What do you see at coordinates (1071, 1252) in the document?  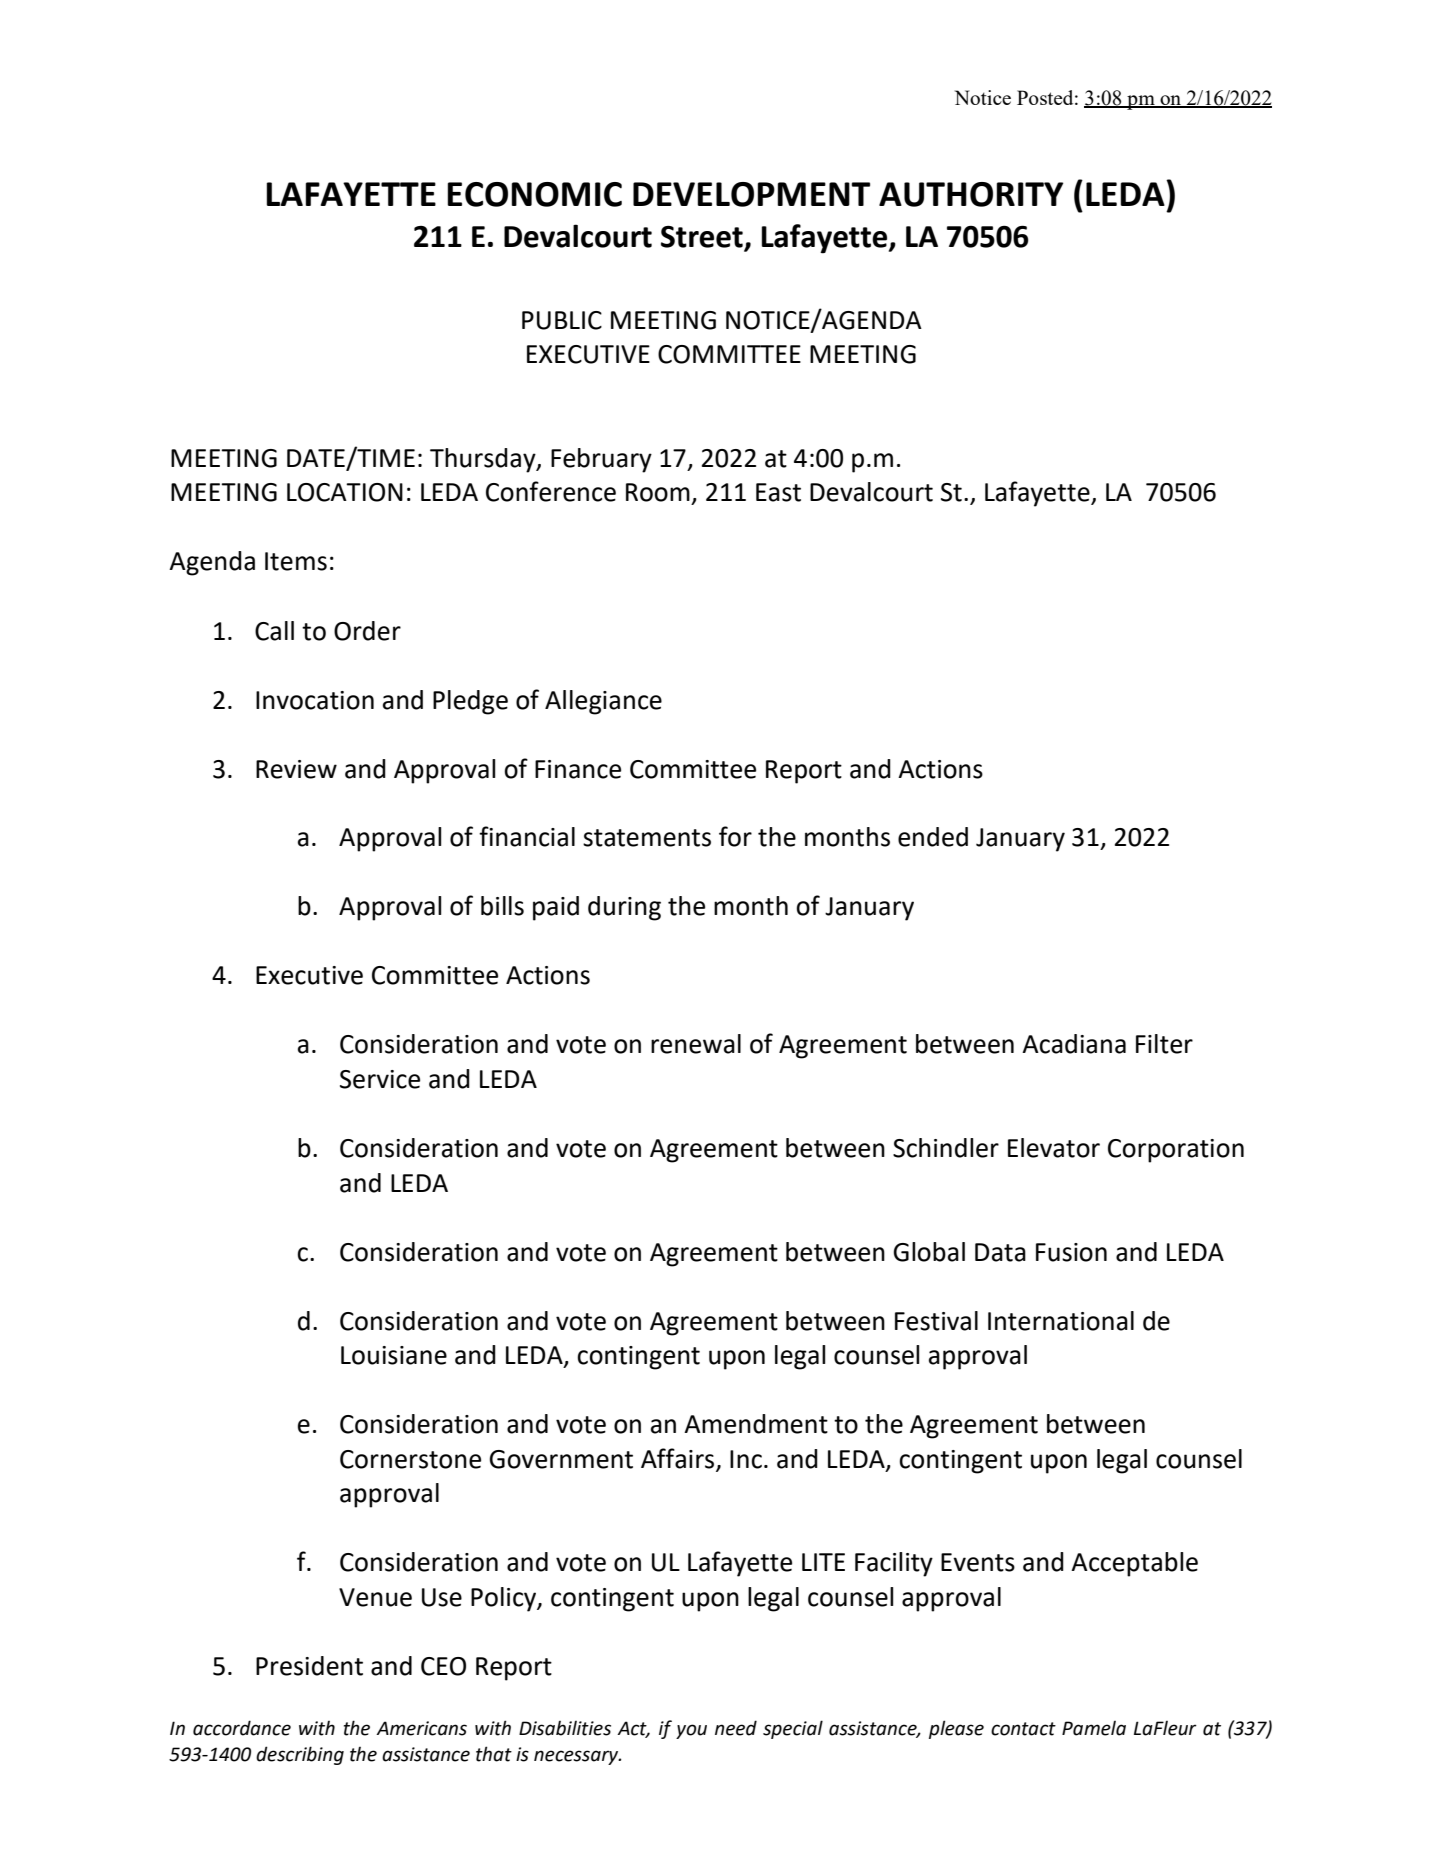 I see `Fusion` at bounding box center [1071, 1252].
